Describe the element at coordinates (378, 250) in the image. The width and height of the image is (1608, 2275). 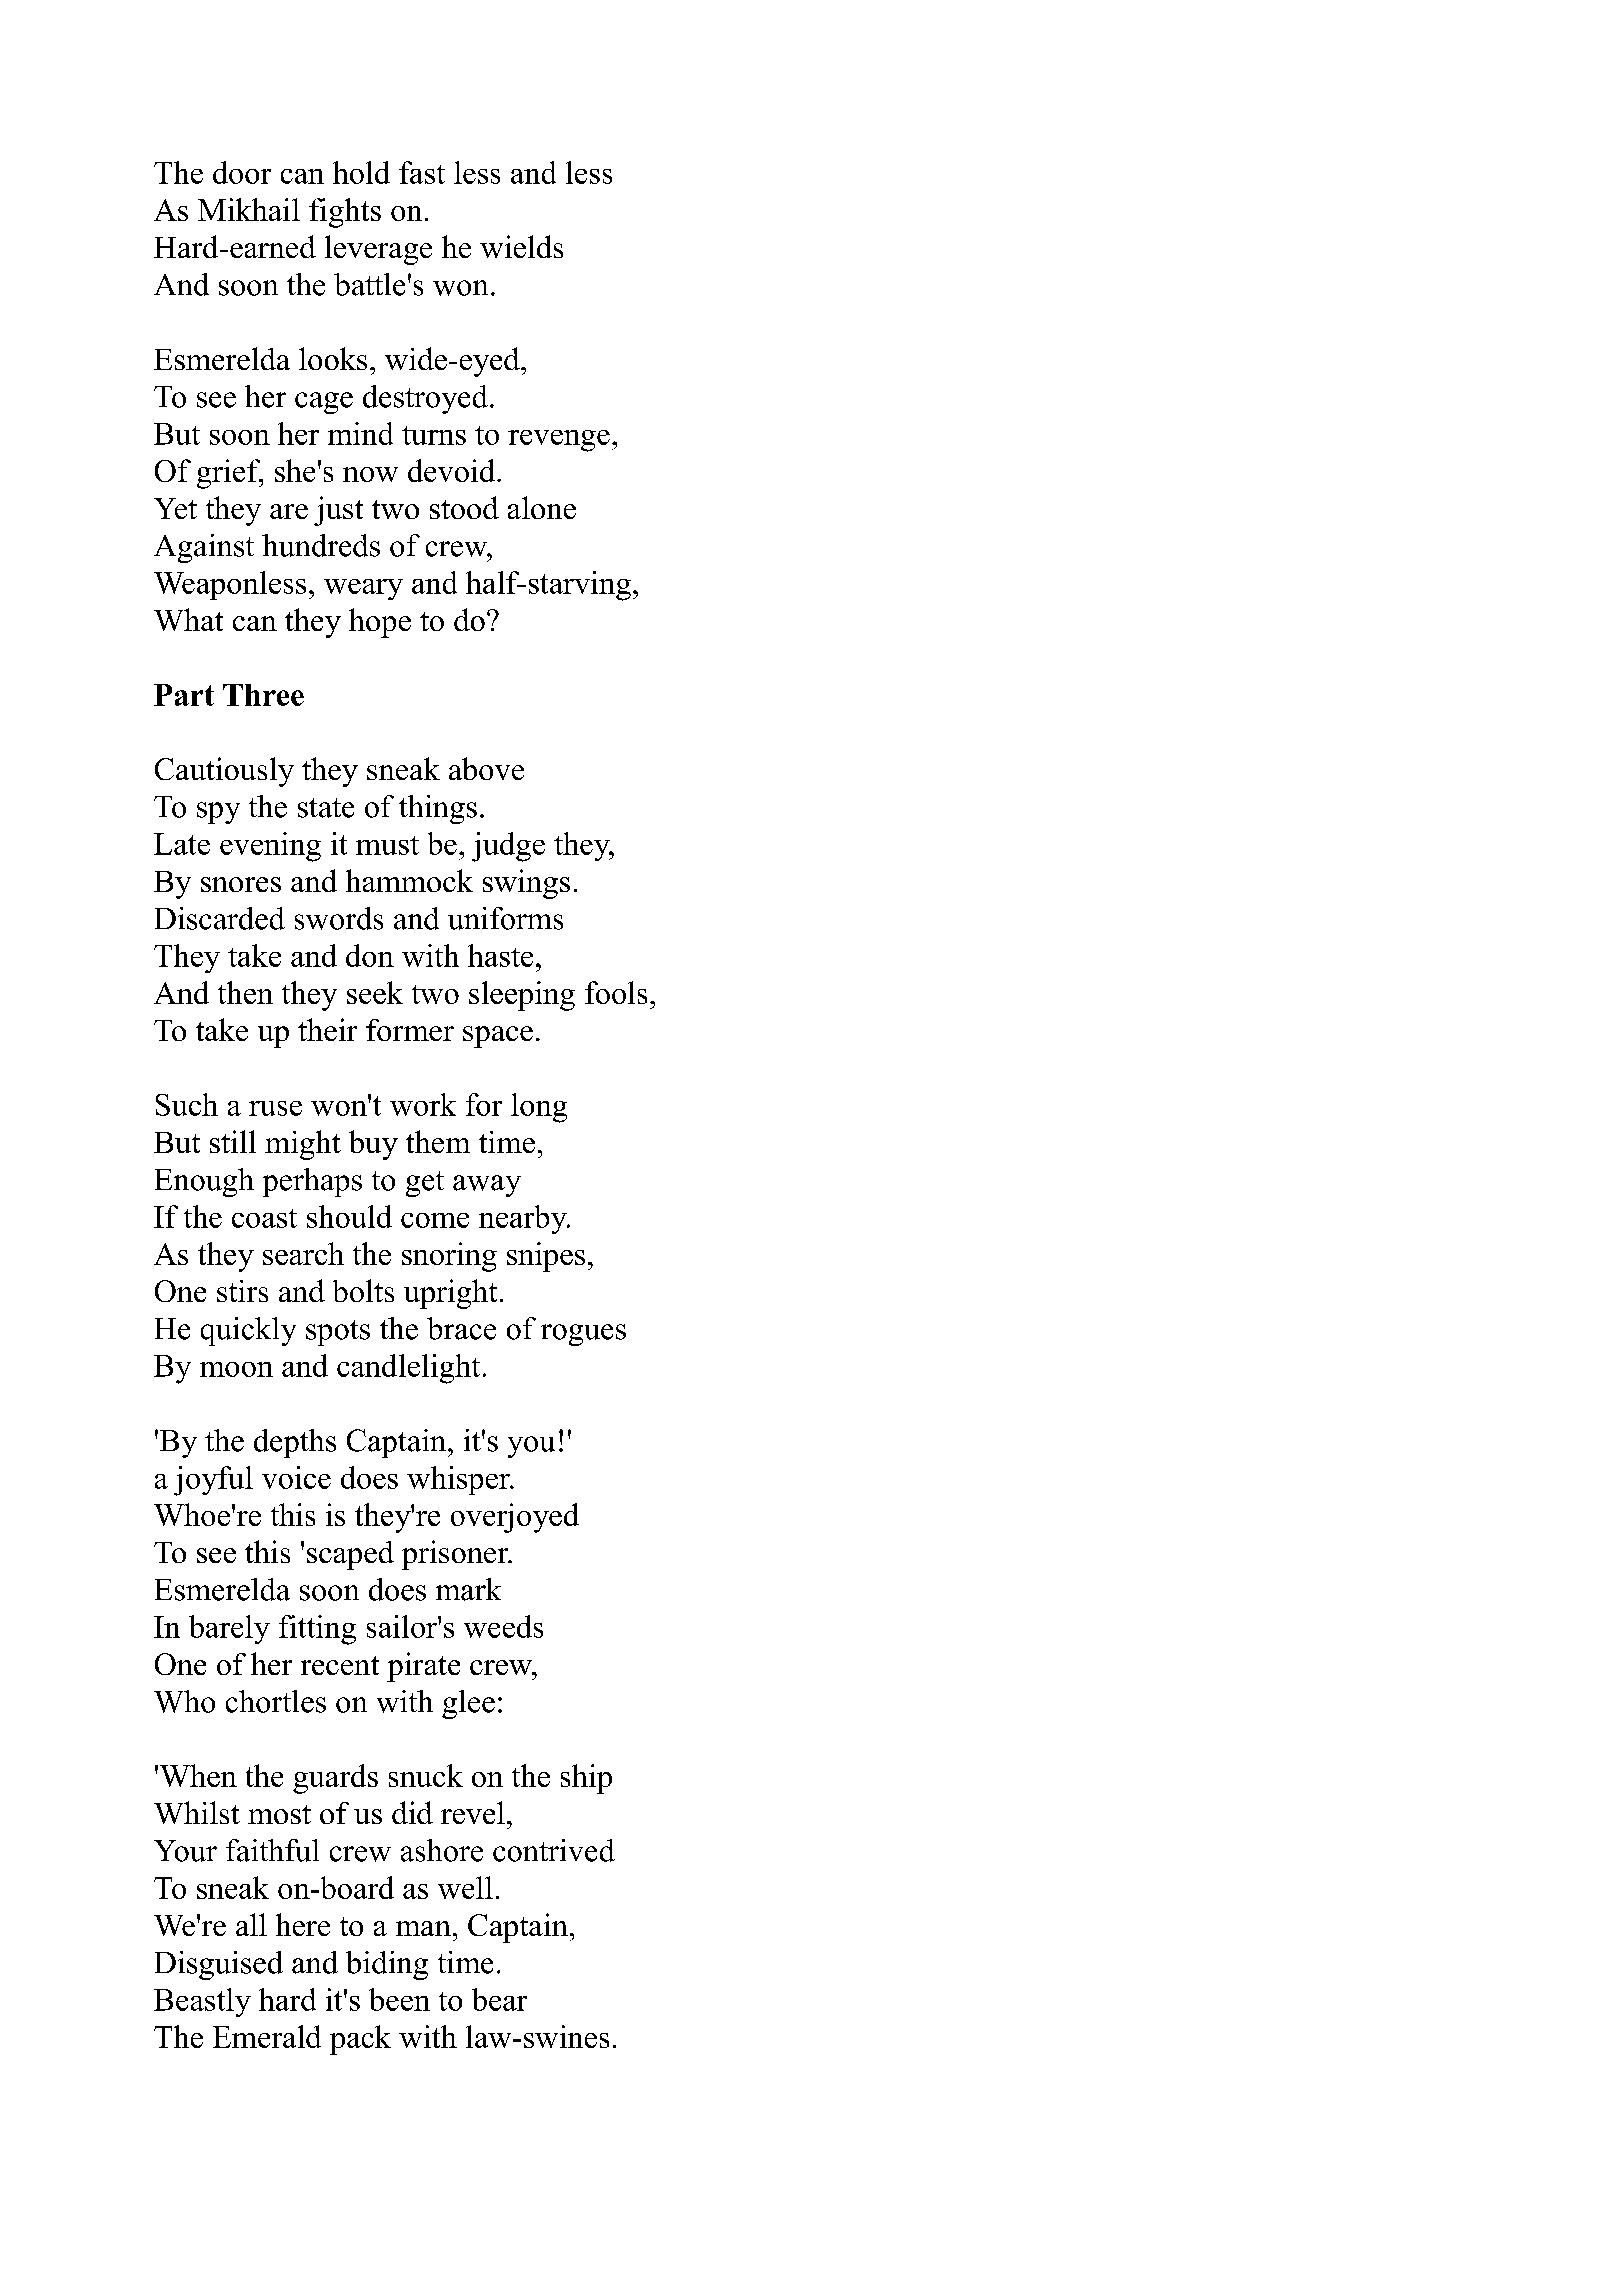
I see `leverage` at that location.
